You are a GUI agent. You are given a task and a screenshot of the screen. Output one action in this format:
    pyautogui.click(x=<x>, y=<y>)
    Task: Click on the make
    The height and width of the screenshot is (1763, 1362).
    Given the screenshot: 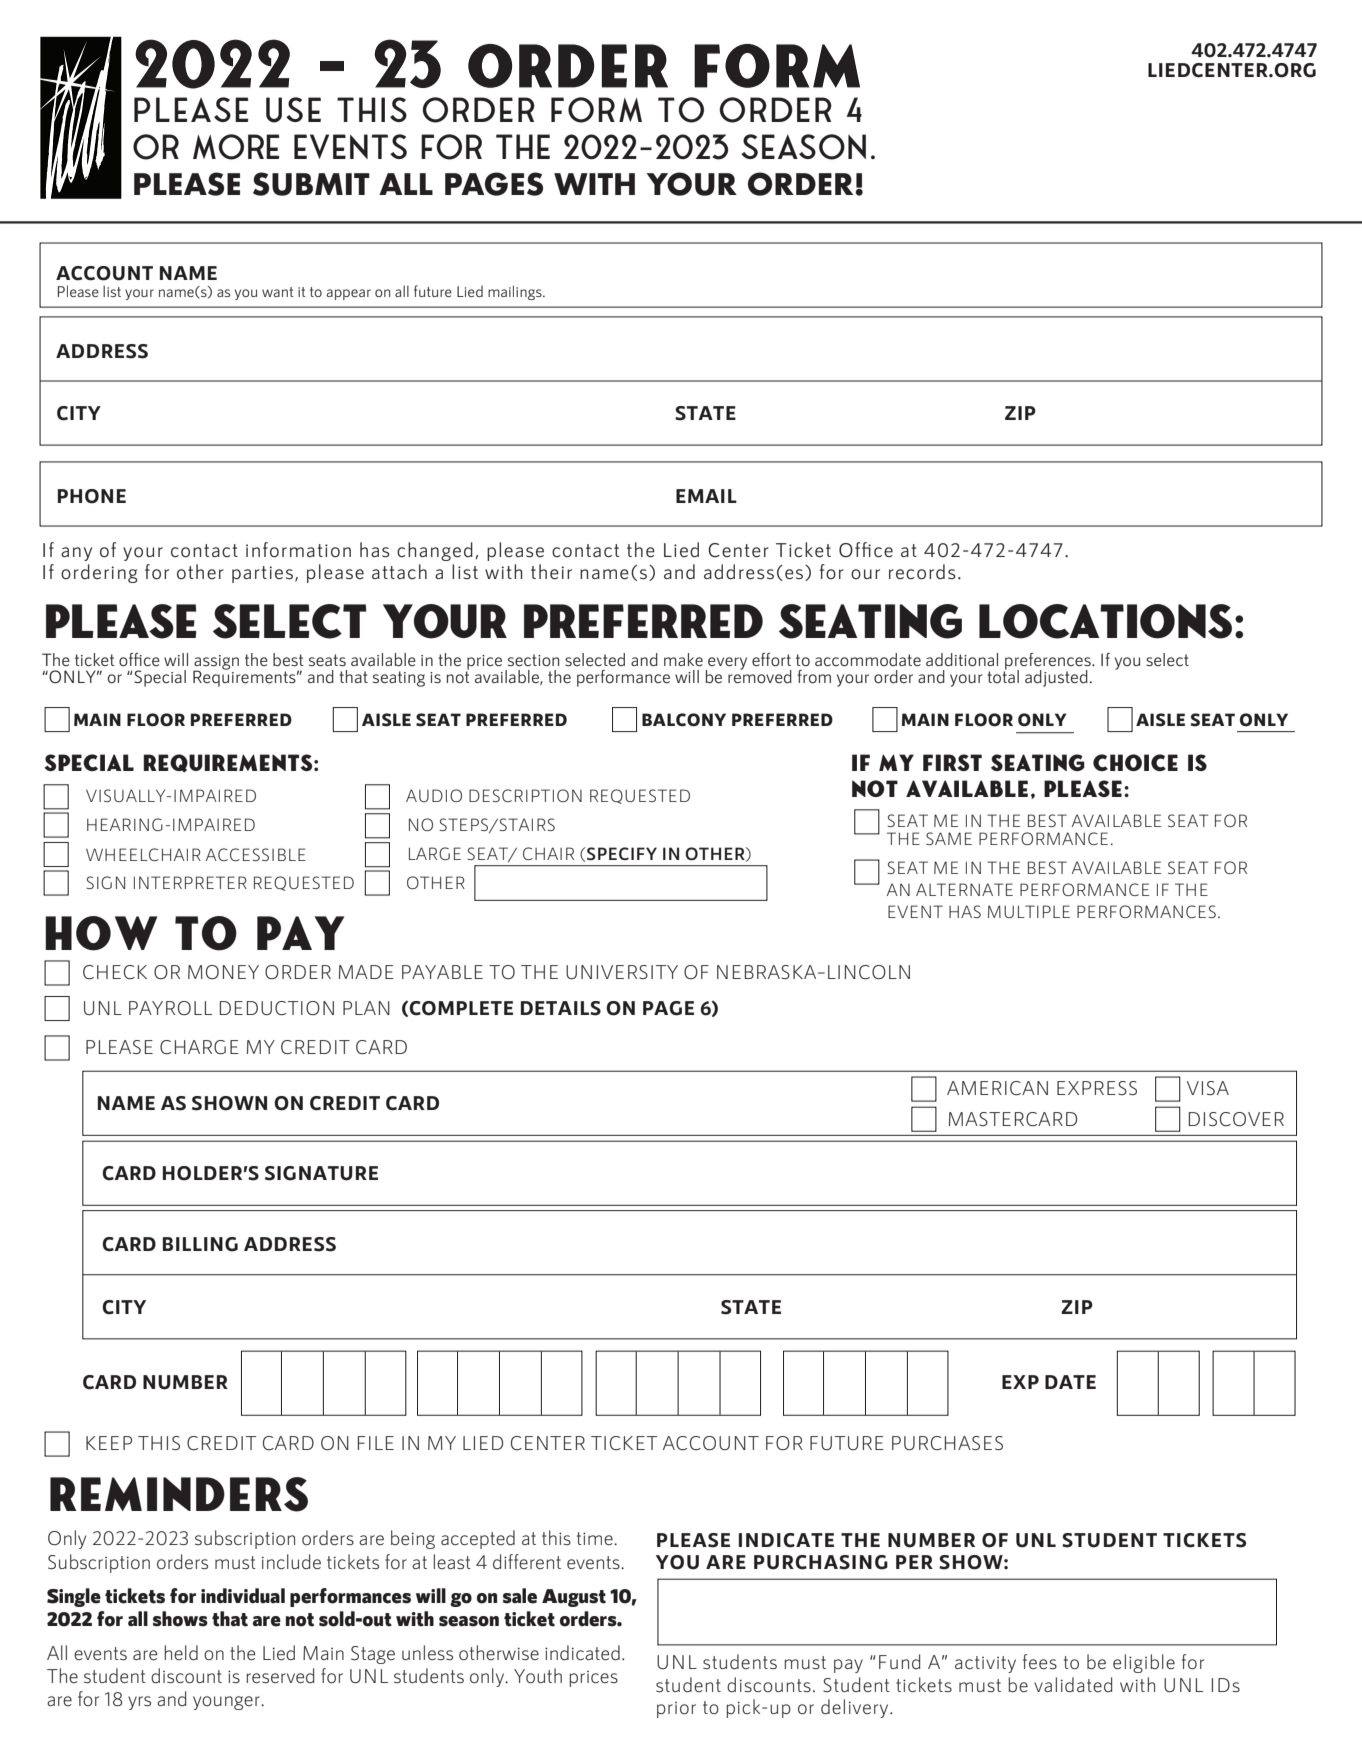 What is the action you would take?
    pyautogui.click(x=683, y=659)
